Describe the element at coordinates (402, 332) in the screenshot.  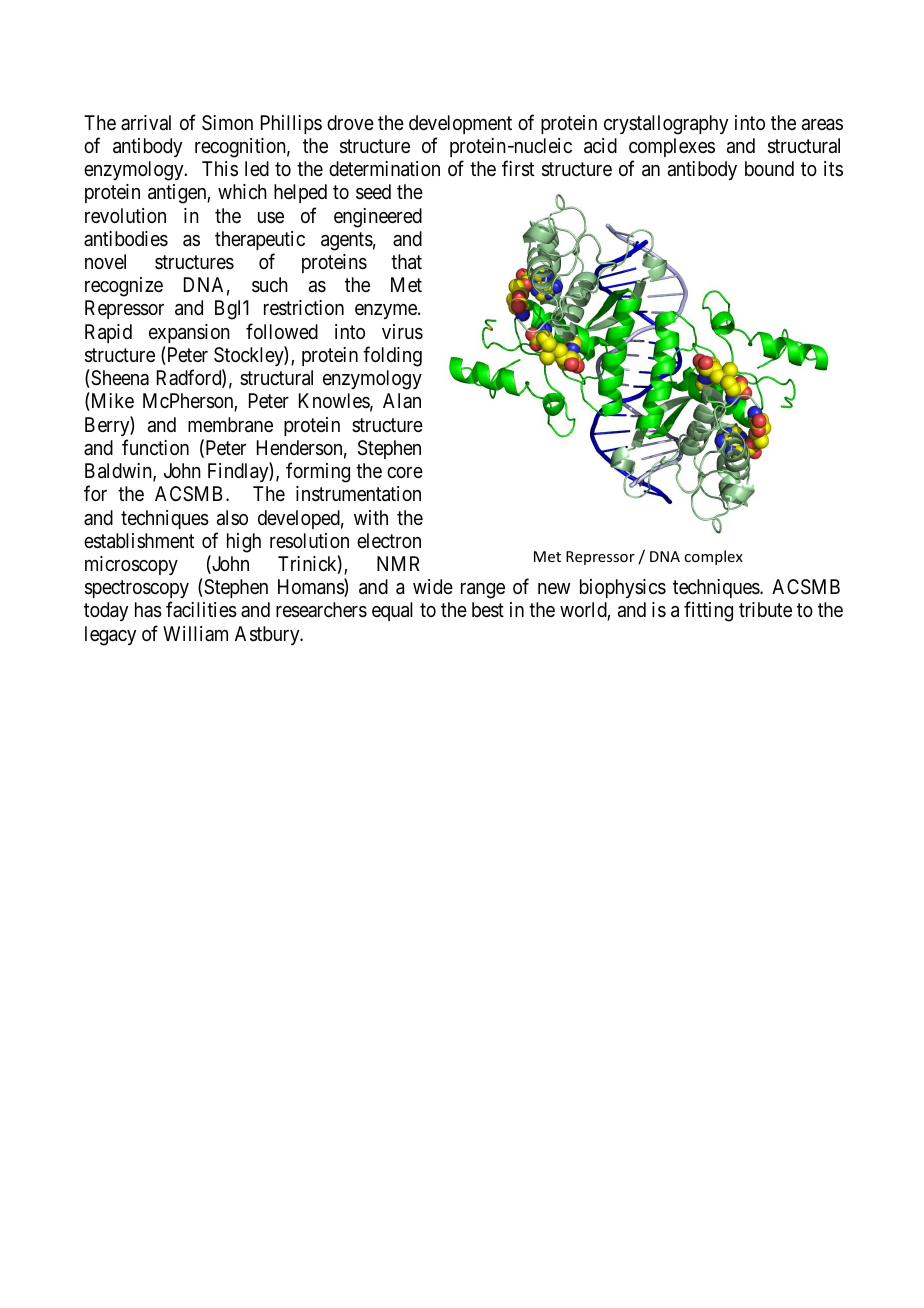
I see `virus` at that location.
